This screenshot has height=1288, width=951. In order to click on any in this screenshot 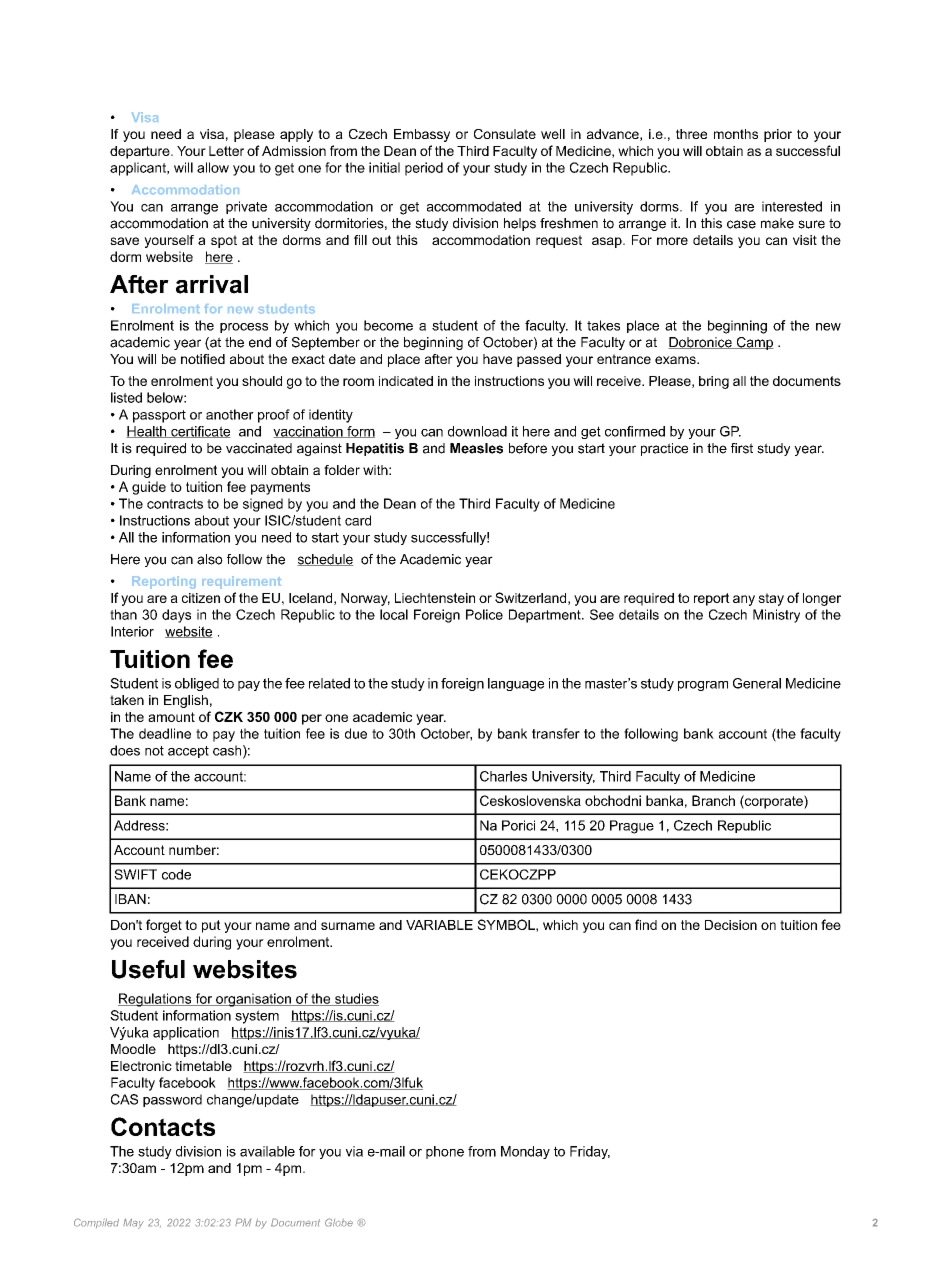, I will do `click(744, 600)`.
